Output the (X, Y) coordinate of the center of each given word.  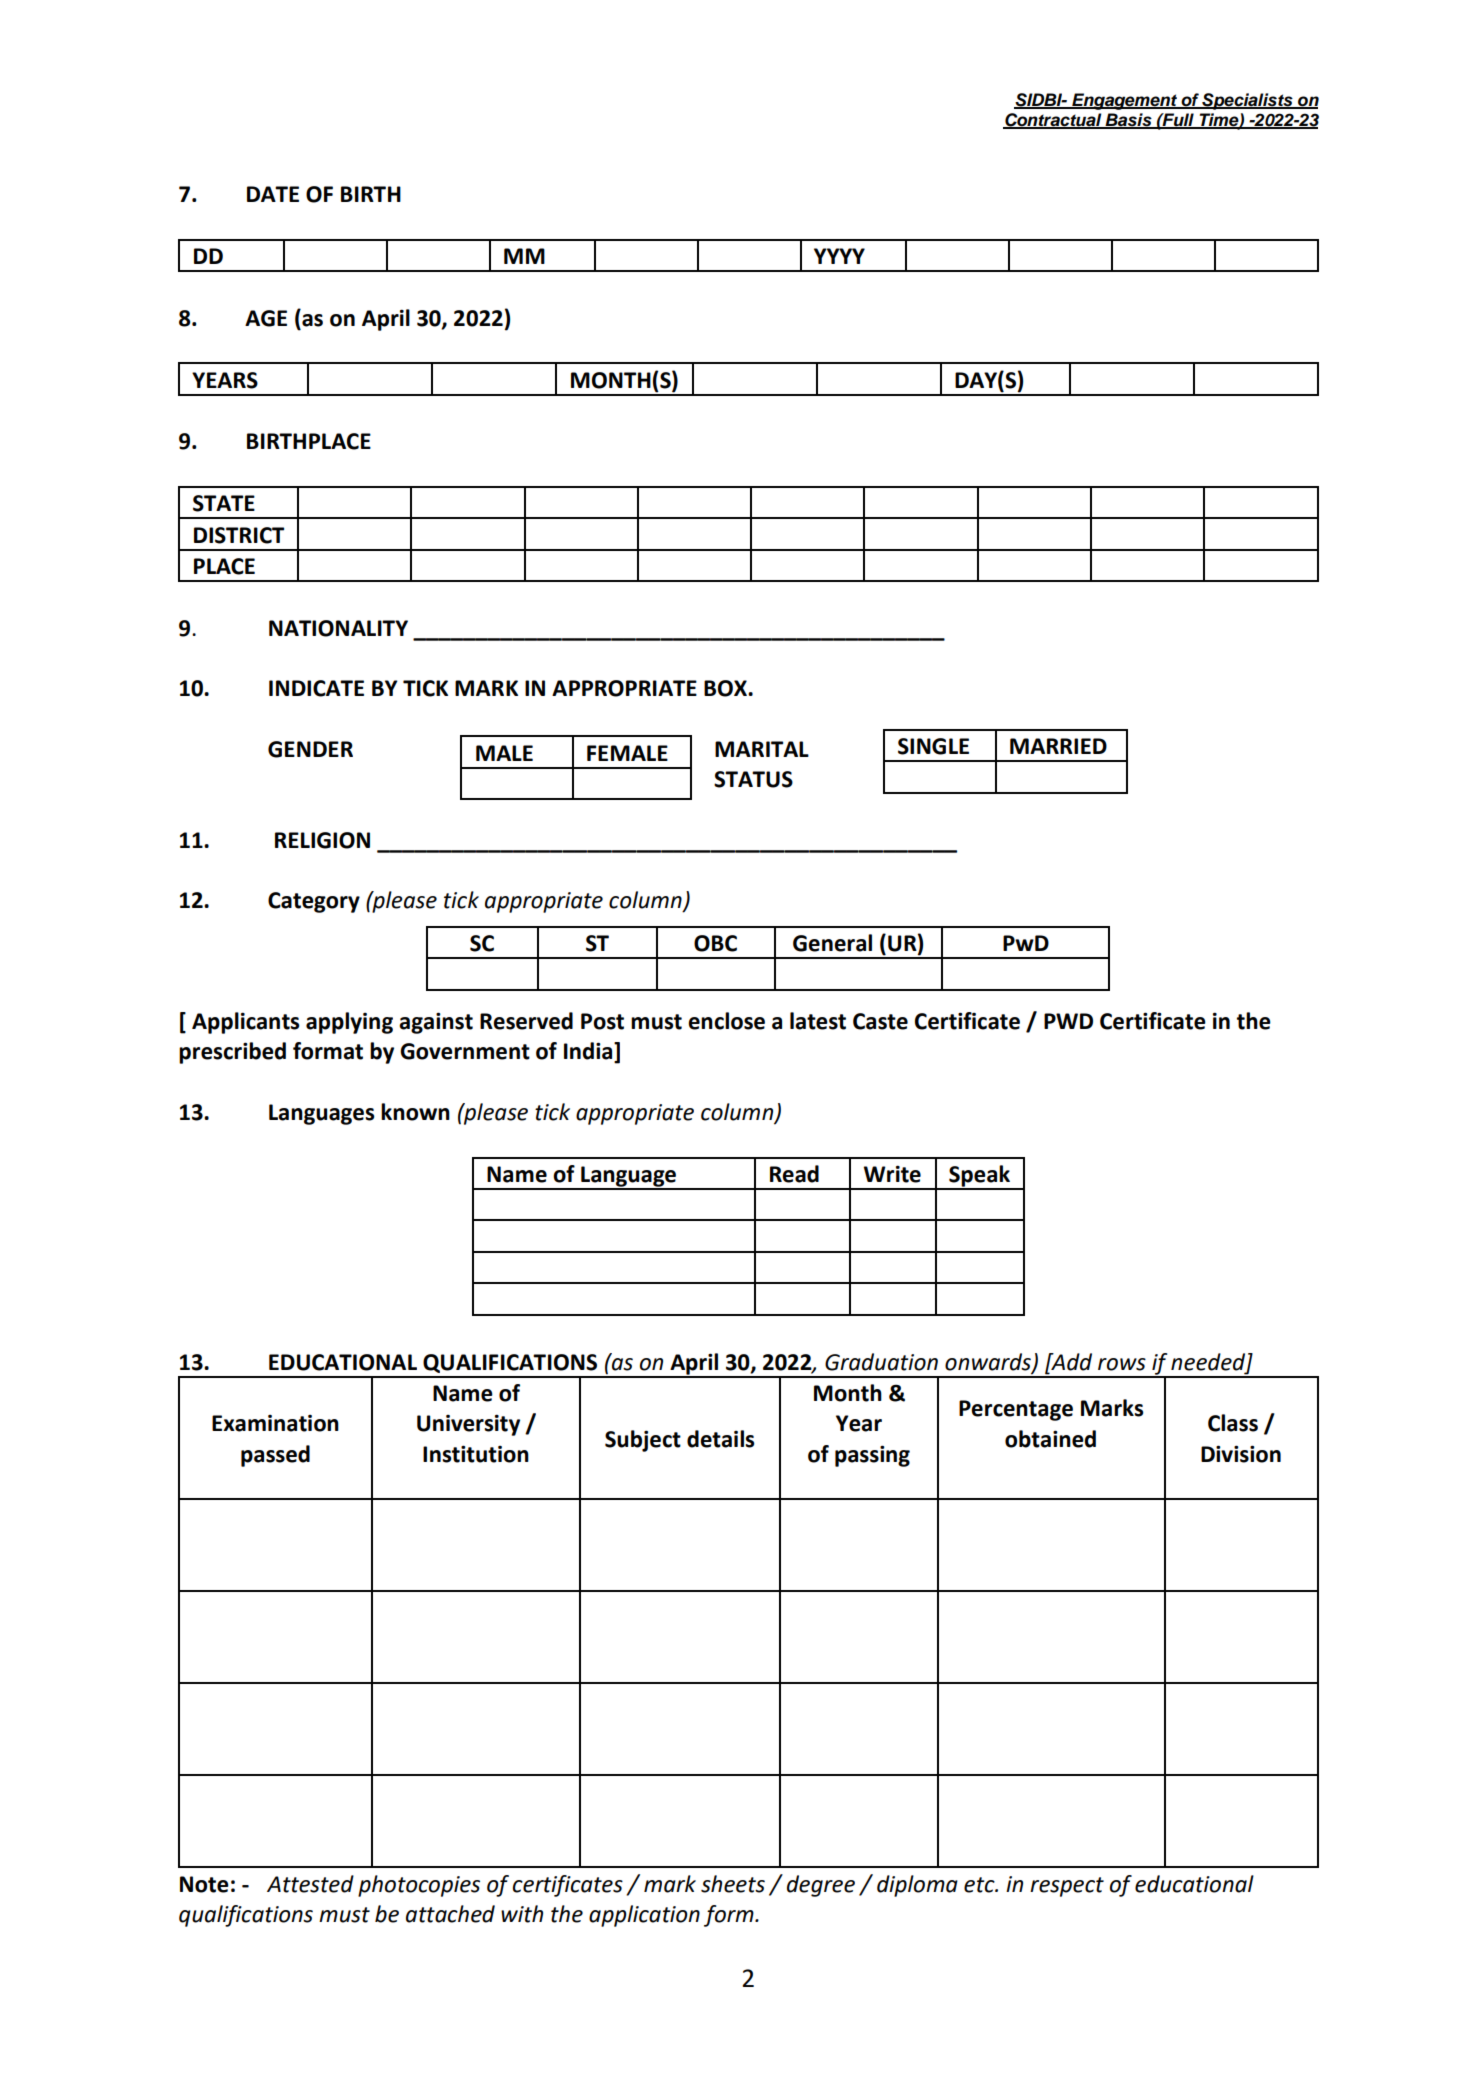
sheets (733, 1884)
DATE (273, 194)
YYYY (839, 256)
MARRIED (1058, 746)
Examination (275, 1423)
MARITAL (762, 749)
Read (794, 1174)
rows (1122, 1364)
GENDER (310, 749)
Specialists (1247, 101)
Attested (310, 1884)
